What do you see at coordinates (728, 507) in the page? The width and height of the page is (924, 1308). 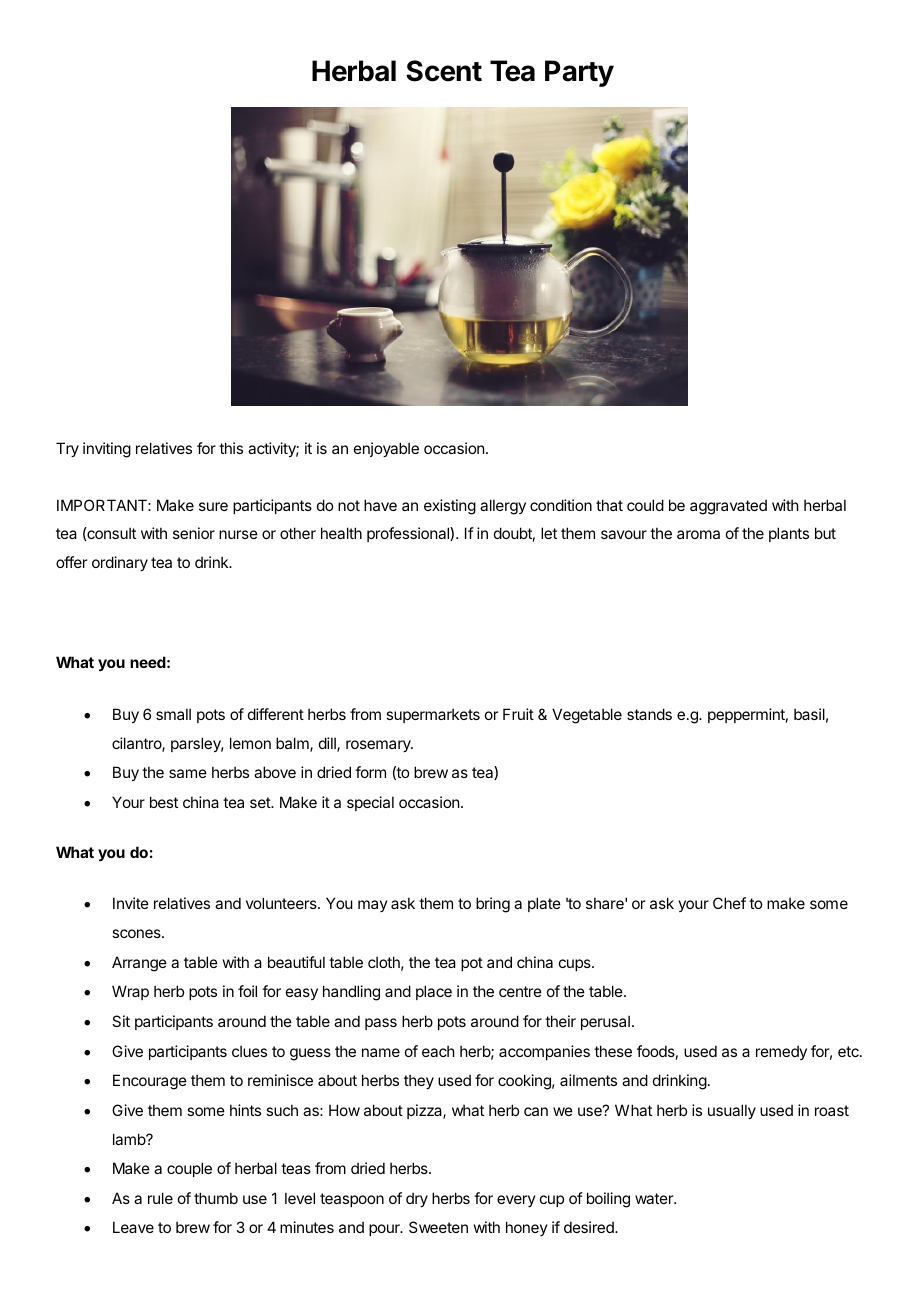 I see `aggravated` at bounding box center [728, 507].
